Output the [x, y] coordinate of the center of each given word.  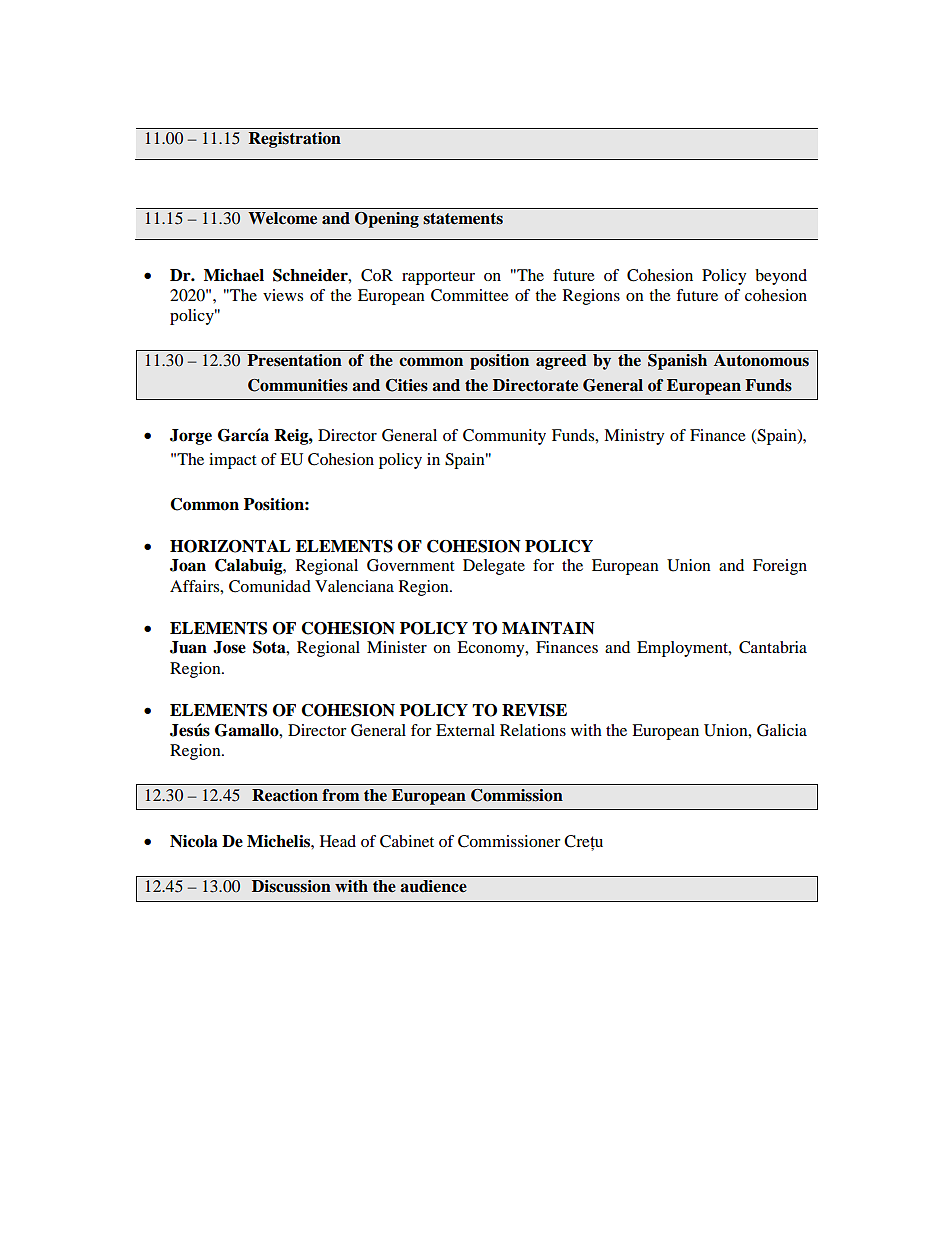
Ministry [634, 437]
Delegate [494, 567]
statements [463, 219]
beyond [781, 277]
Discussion [291, 886]
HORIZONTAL [230, 546]
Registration [295, 140]
